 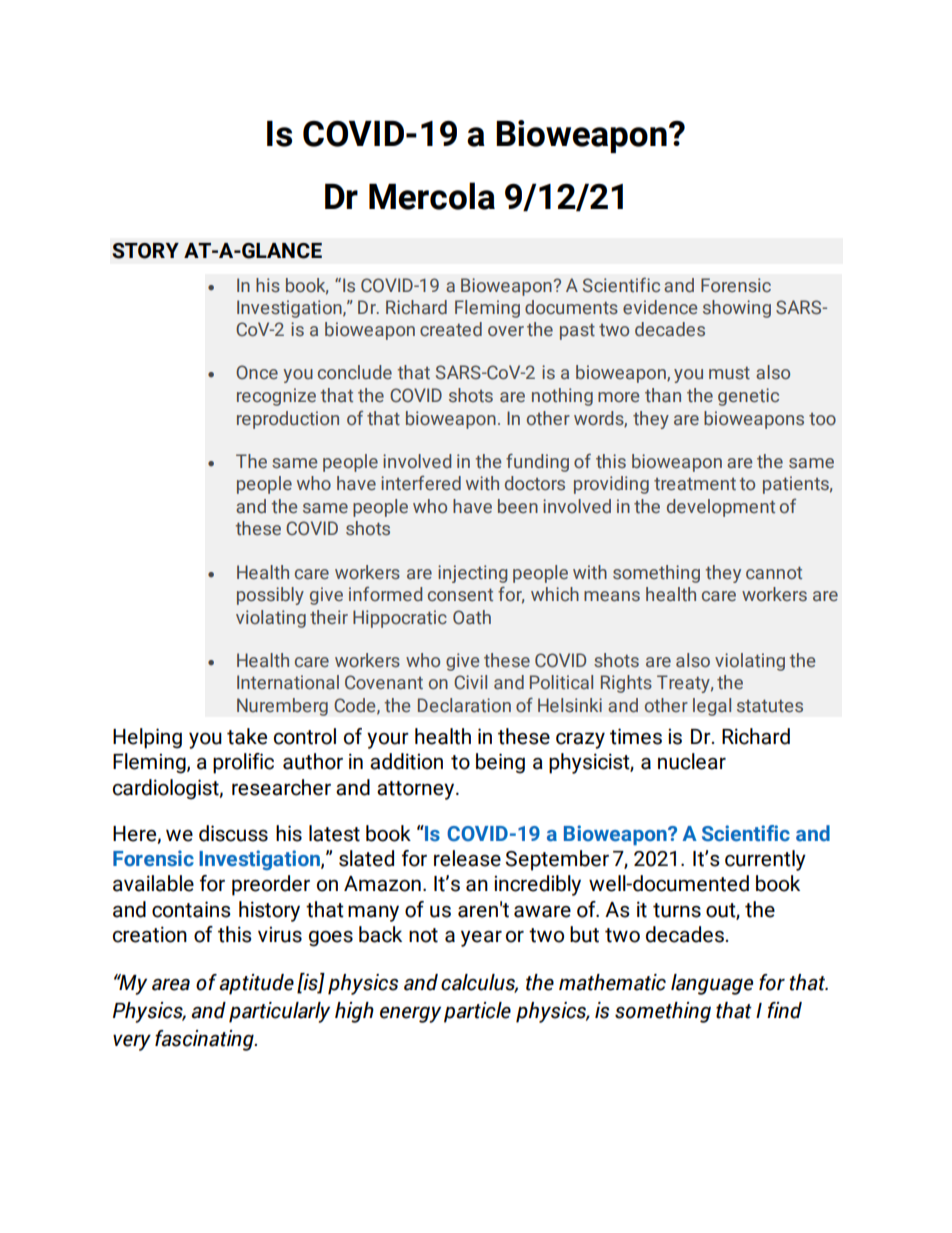 What do you see at coordinates (712, 707) in the page?
I see `legal` at bounding box center [712, 707].
